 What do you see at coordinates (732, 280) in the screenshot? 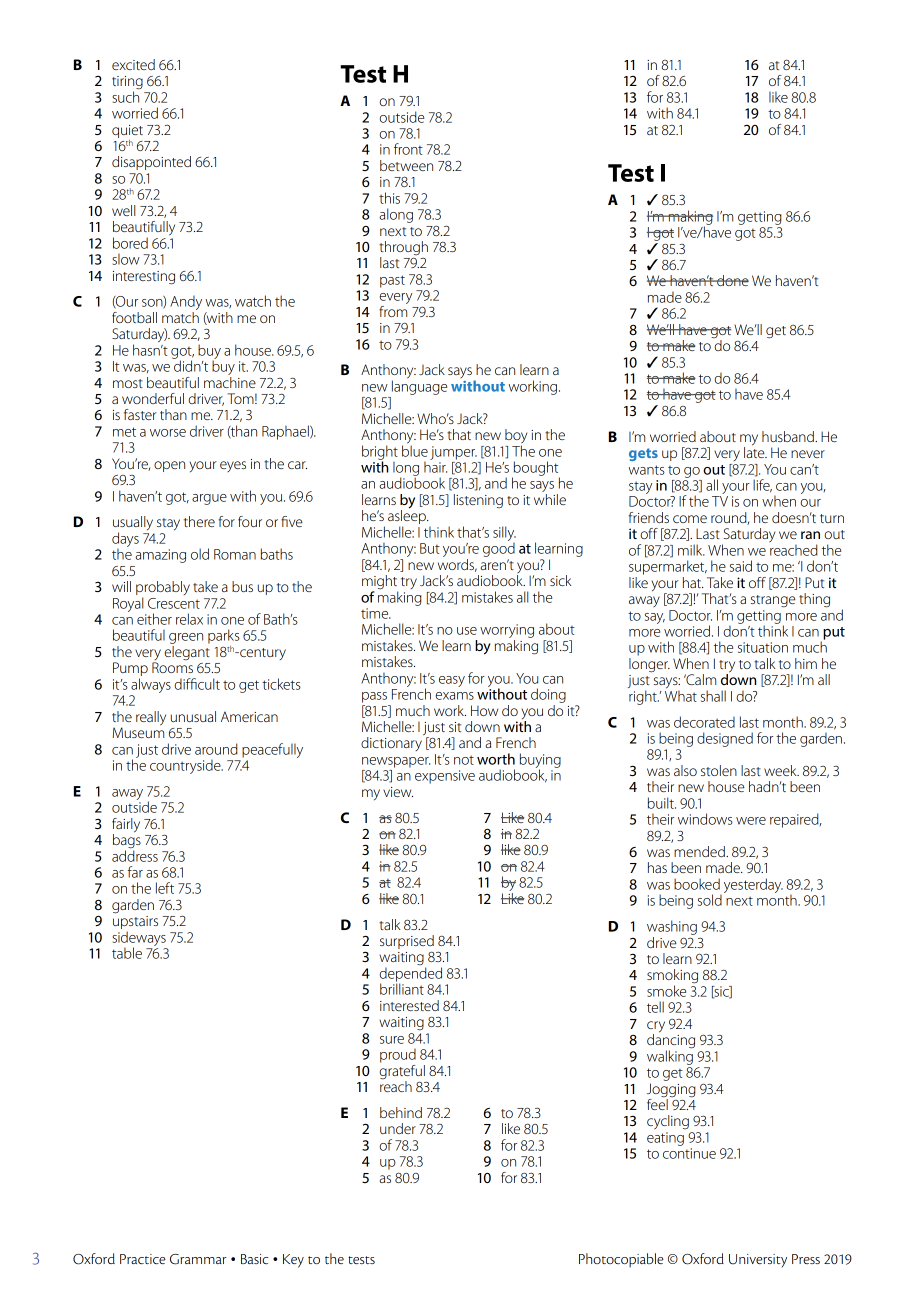
I see `done` at bounding box center [732, 280].
